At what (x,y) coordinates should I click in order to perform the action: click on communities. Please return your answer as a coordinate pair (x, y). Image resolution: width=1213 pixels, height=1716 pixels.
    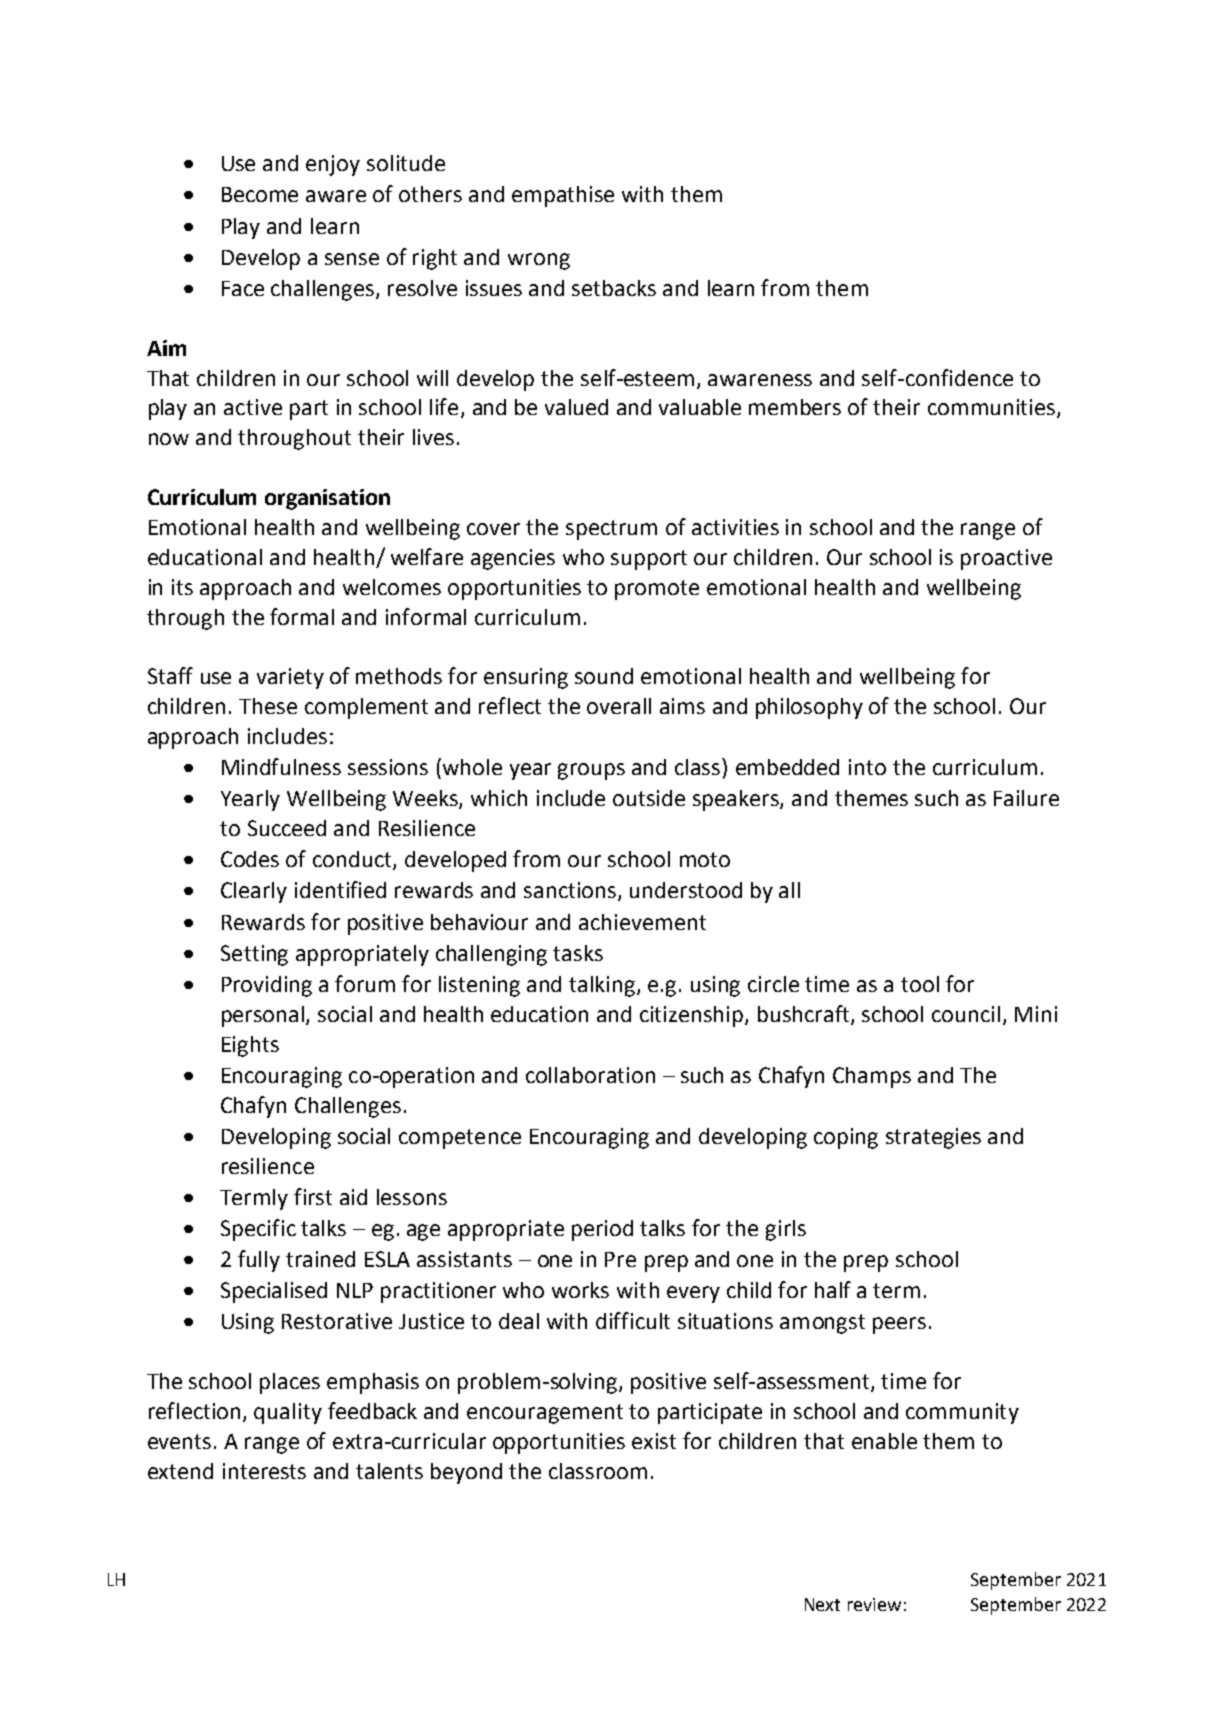
    Looking at the image, I should click on (991, 407).
